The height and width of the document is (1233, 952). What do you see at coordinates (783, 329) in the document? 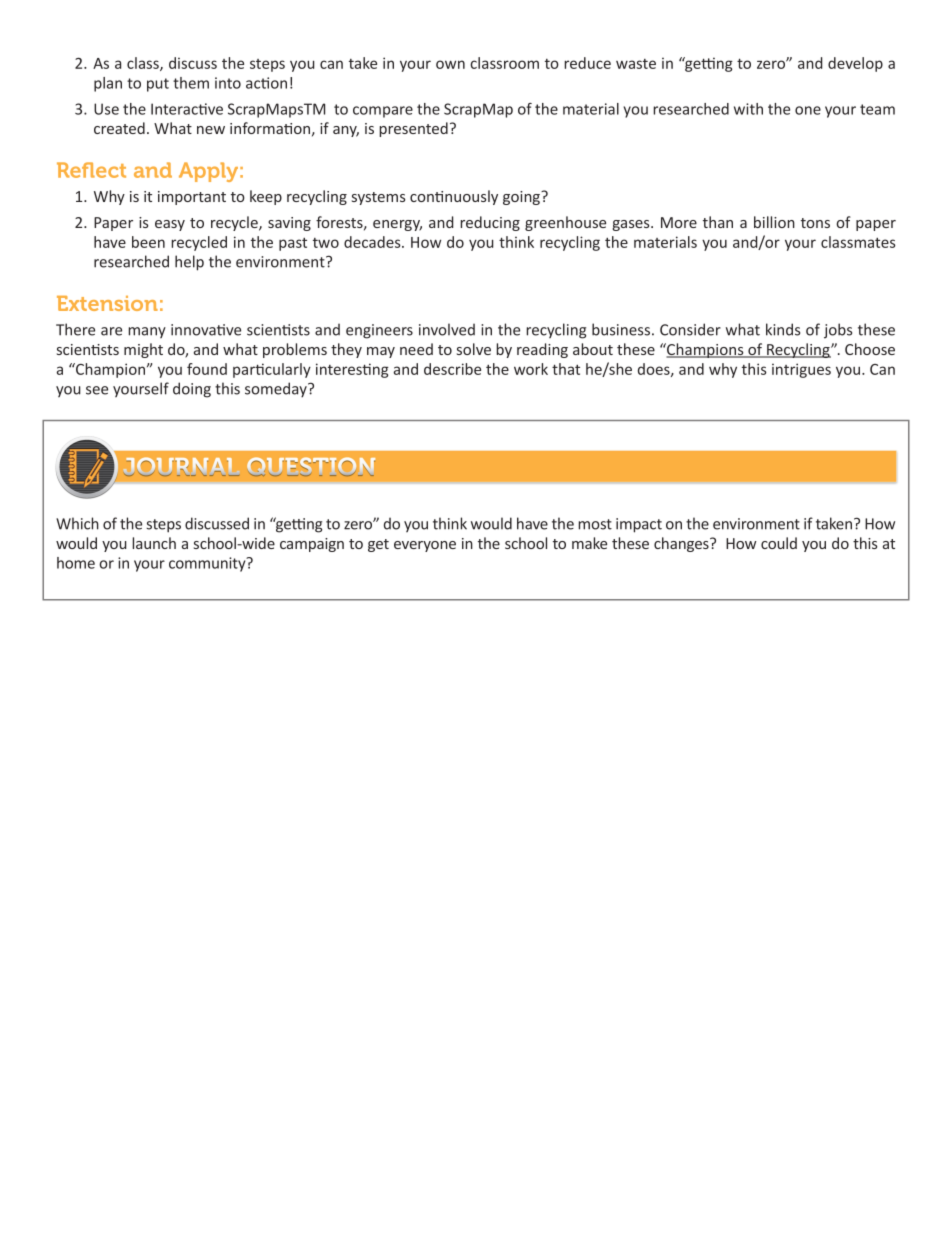
I see `kinds` at bounding box center [783, 329].
